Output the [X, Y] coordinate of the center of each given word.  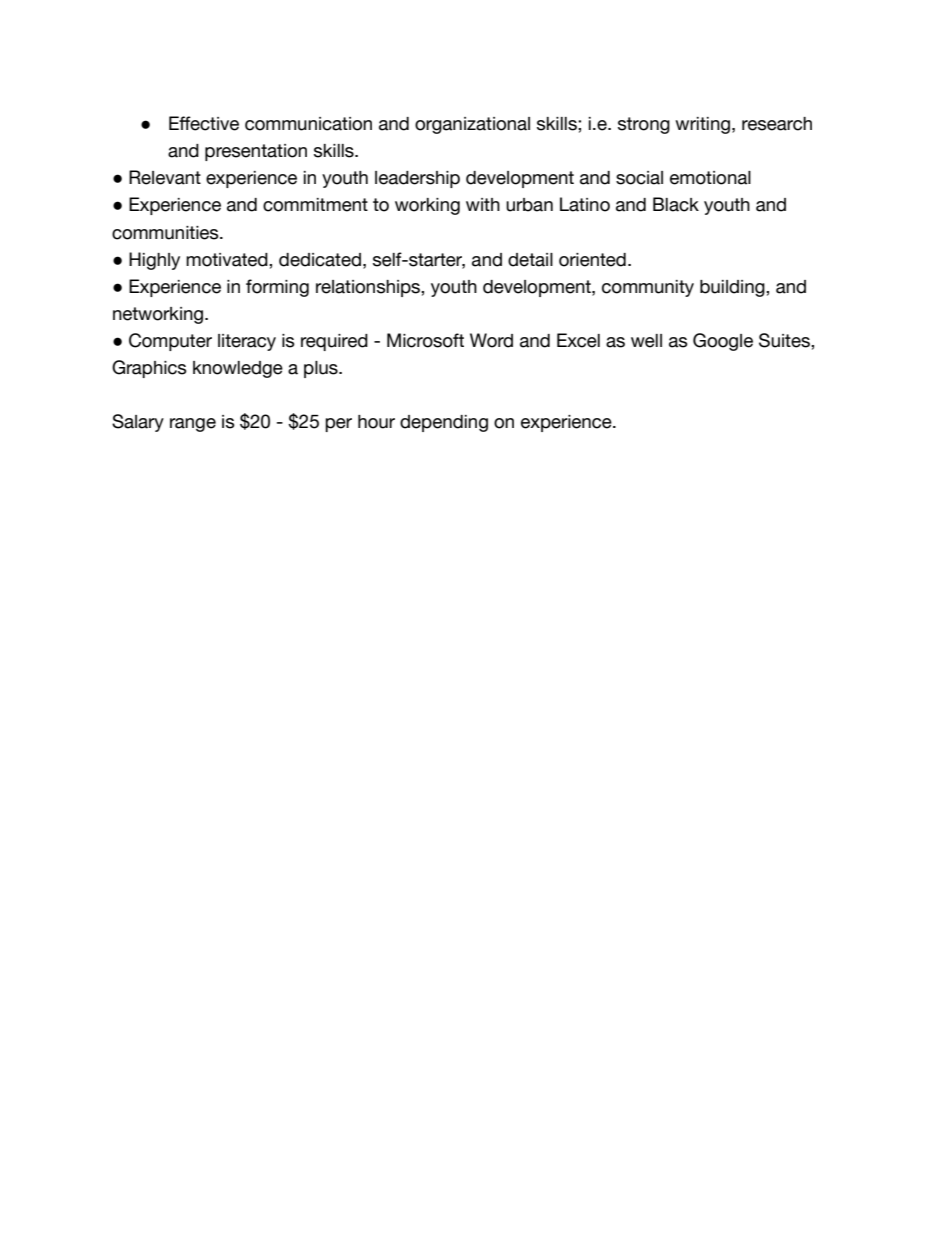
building [733, 288]
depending [444, 423]
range [193, 425]
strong [644, 125]
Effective [204, 123]
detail [530, 260]
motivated [228, 260]
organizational [472, 125]
